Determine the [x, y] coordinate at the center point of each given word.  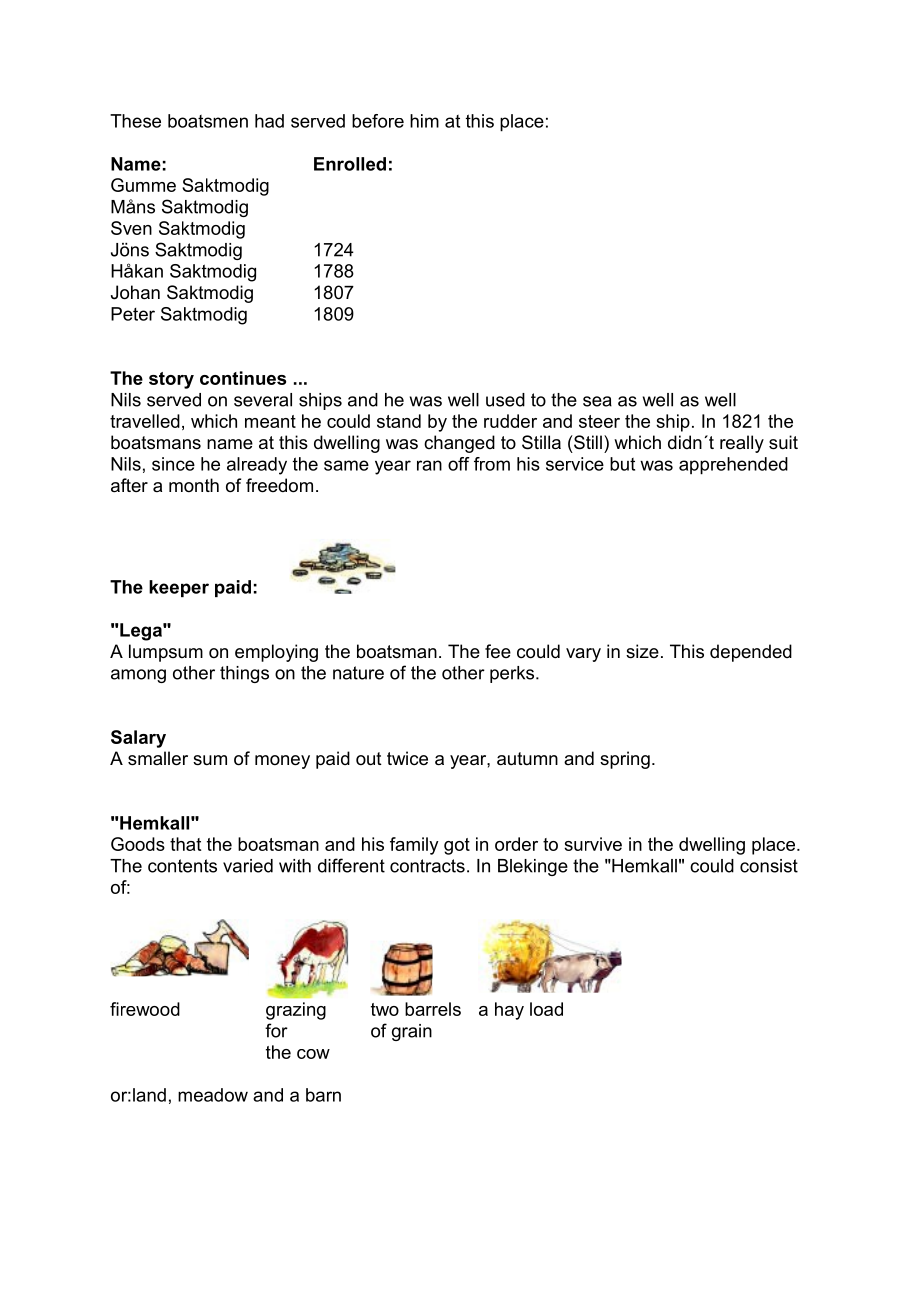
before [378, 121]
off [459, 464]
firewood [145, 1009]
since [173, 464]
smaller [158, 758]
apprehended [733, 466]
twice [407, 758]
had [269, 121]
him [424, 121]
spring [625, 760]
